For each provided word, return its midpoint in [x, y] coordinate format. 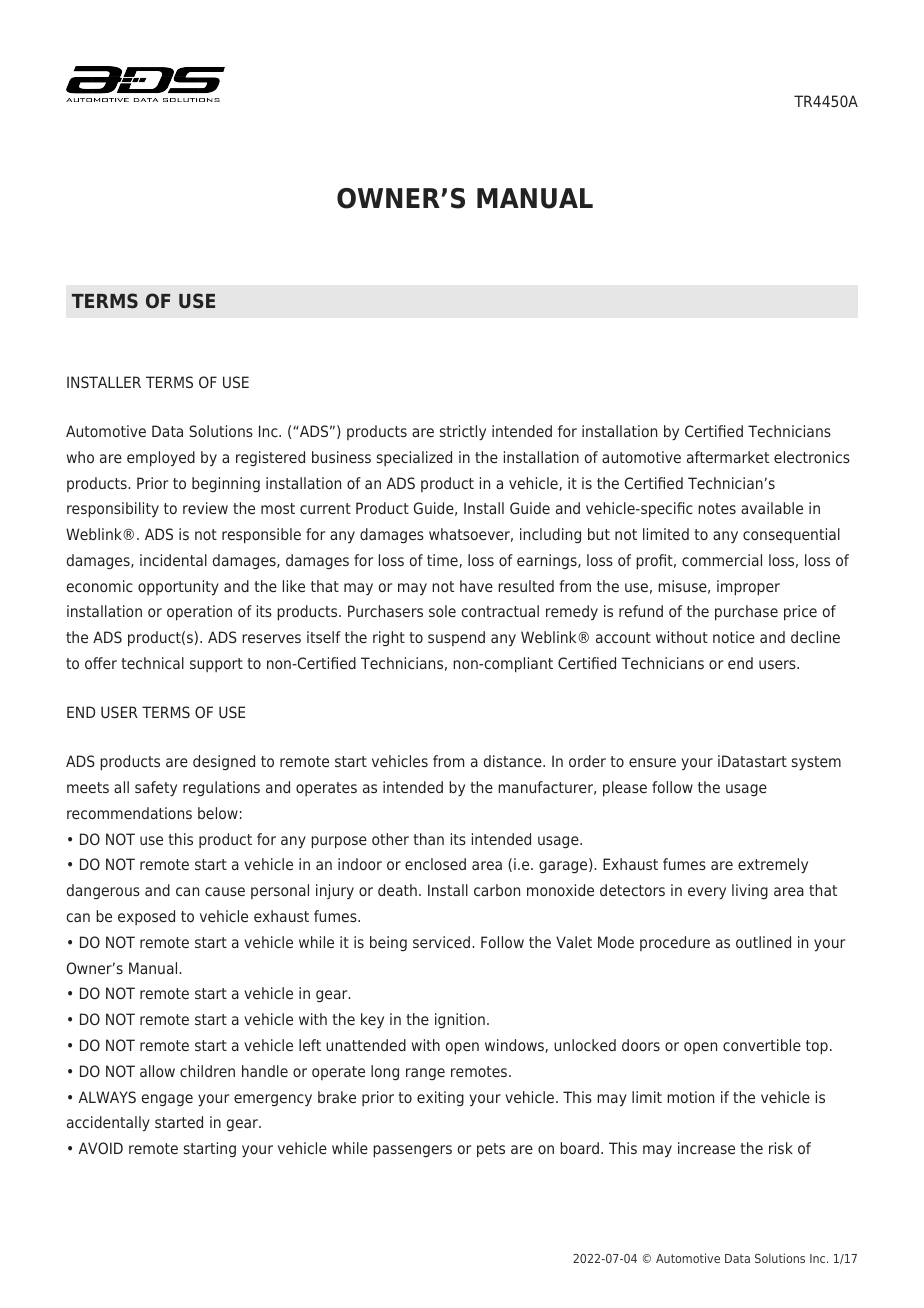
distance [514, 761]
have [476, 586]
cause [225, 891]
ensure [652, 762]
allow [157, 1071]
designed [224, 762]
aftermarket [728, 457]
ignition [460, 1020]
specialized [414, 458]
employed [161, 459]
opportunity [178, 588]
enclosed [435, 864]
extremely [773, 866]
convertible [762, 1045]
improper [748, 588]
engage [167, 1100]
